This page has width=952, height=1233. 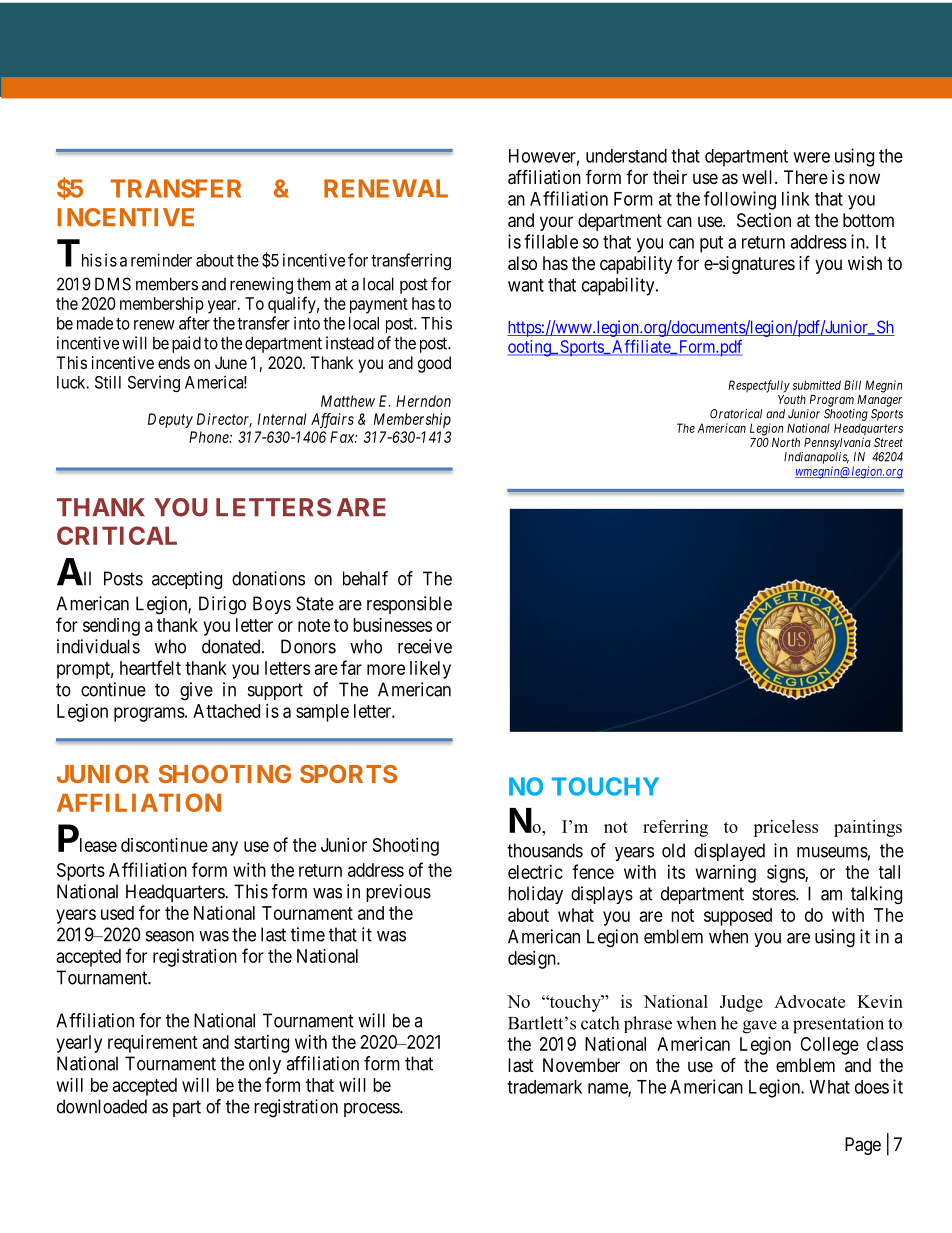 I want to click on holiday, so click(x=535, y=895).
